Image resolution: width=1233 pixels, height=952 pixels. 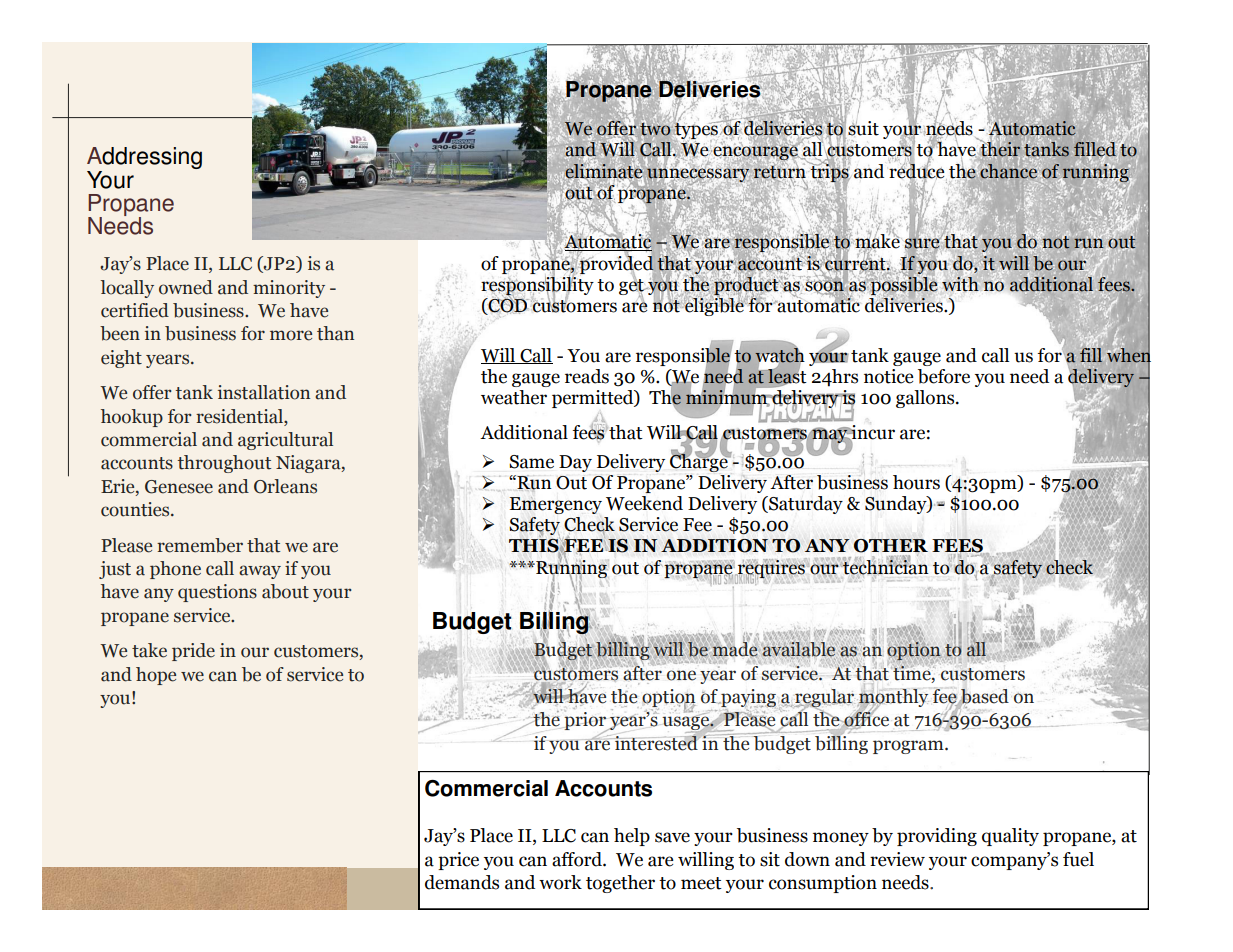 What do you see at coordinates (916, 482) in the screenshot?
I see `hours` at bounding box center [916, 482].
